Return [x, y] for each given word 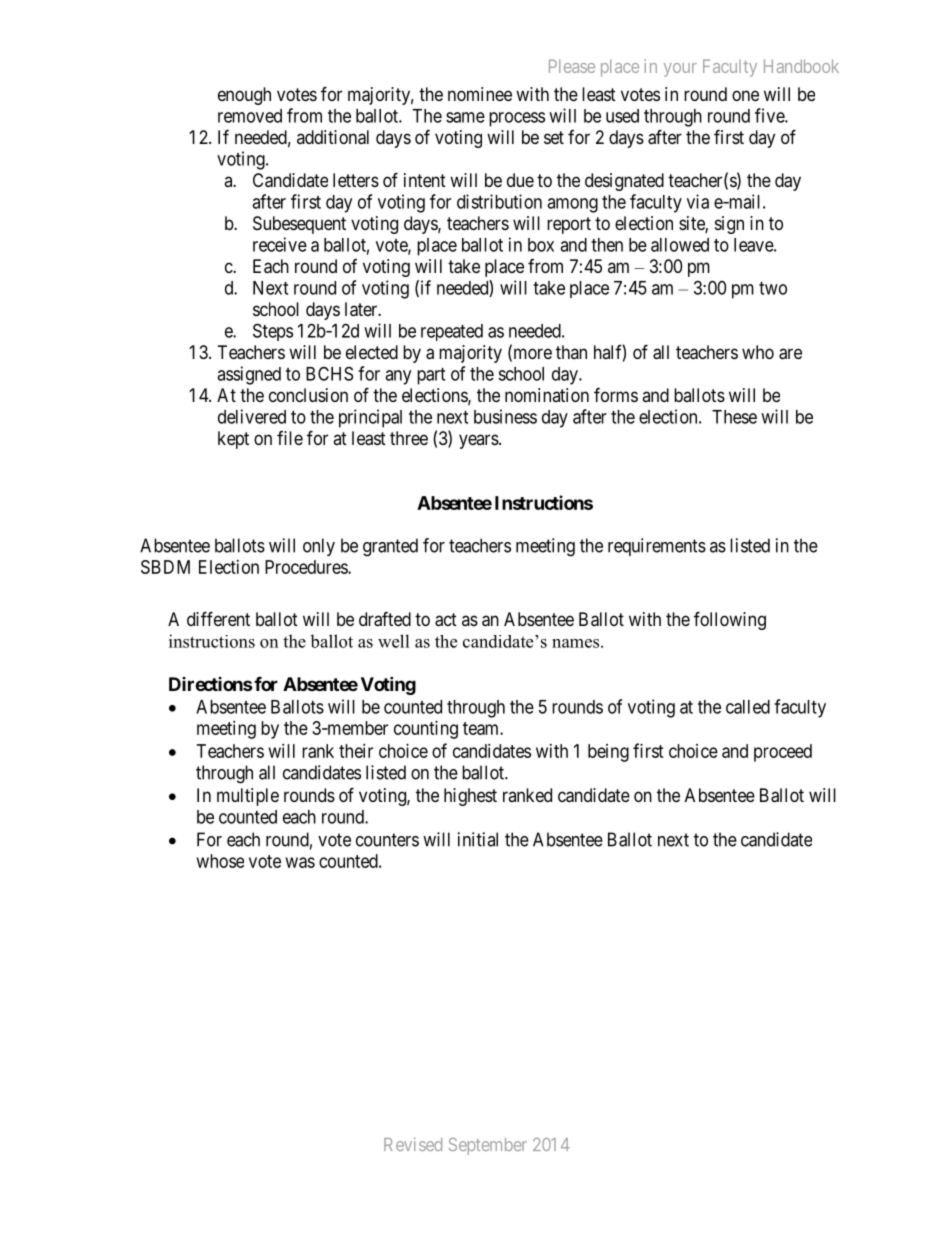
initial [478, 839]
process [517, 119]
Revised [413, 1144]
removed [250, 116]
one [745, 95]
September [488, 1146]
